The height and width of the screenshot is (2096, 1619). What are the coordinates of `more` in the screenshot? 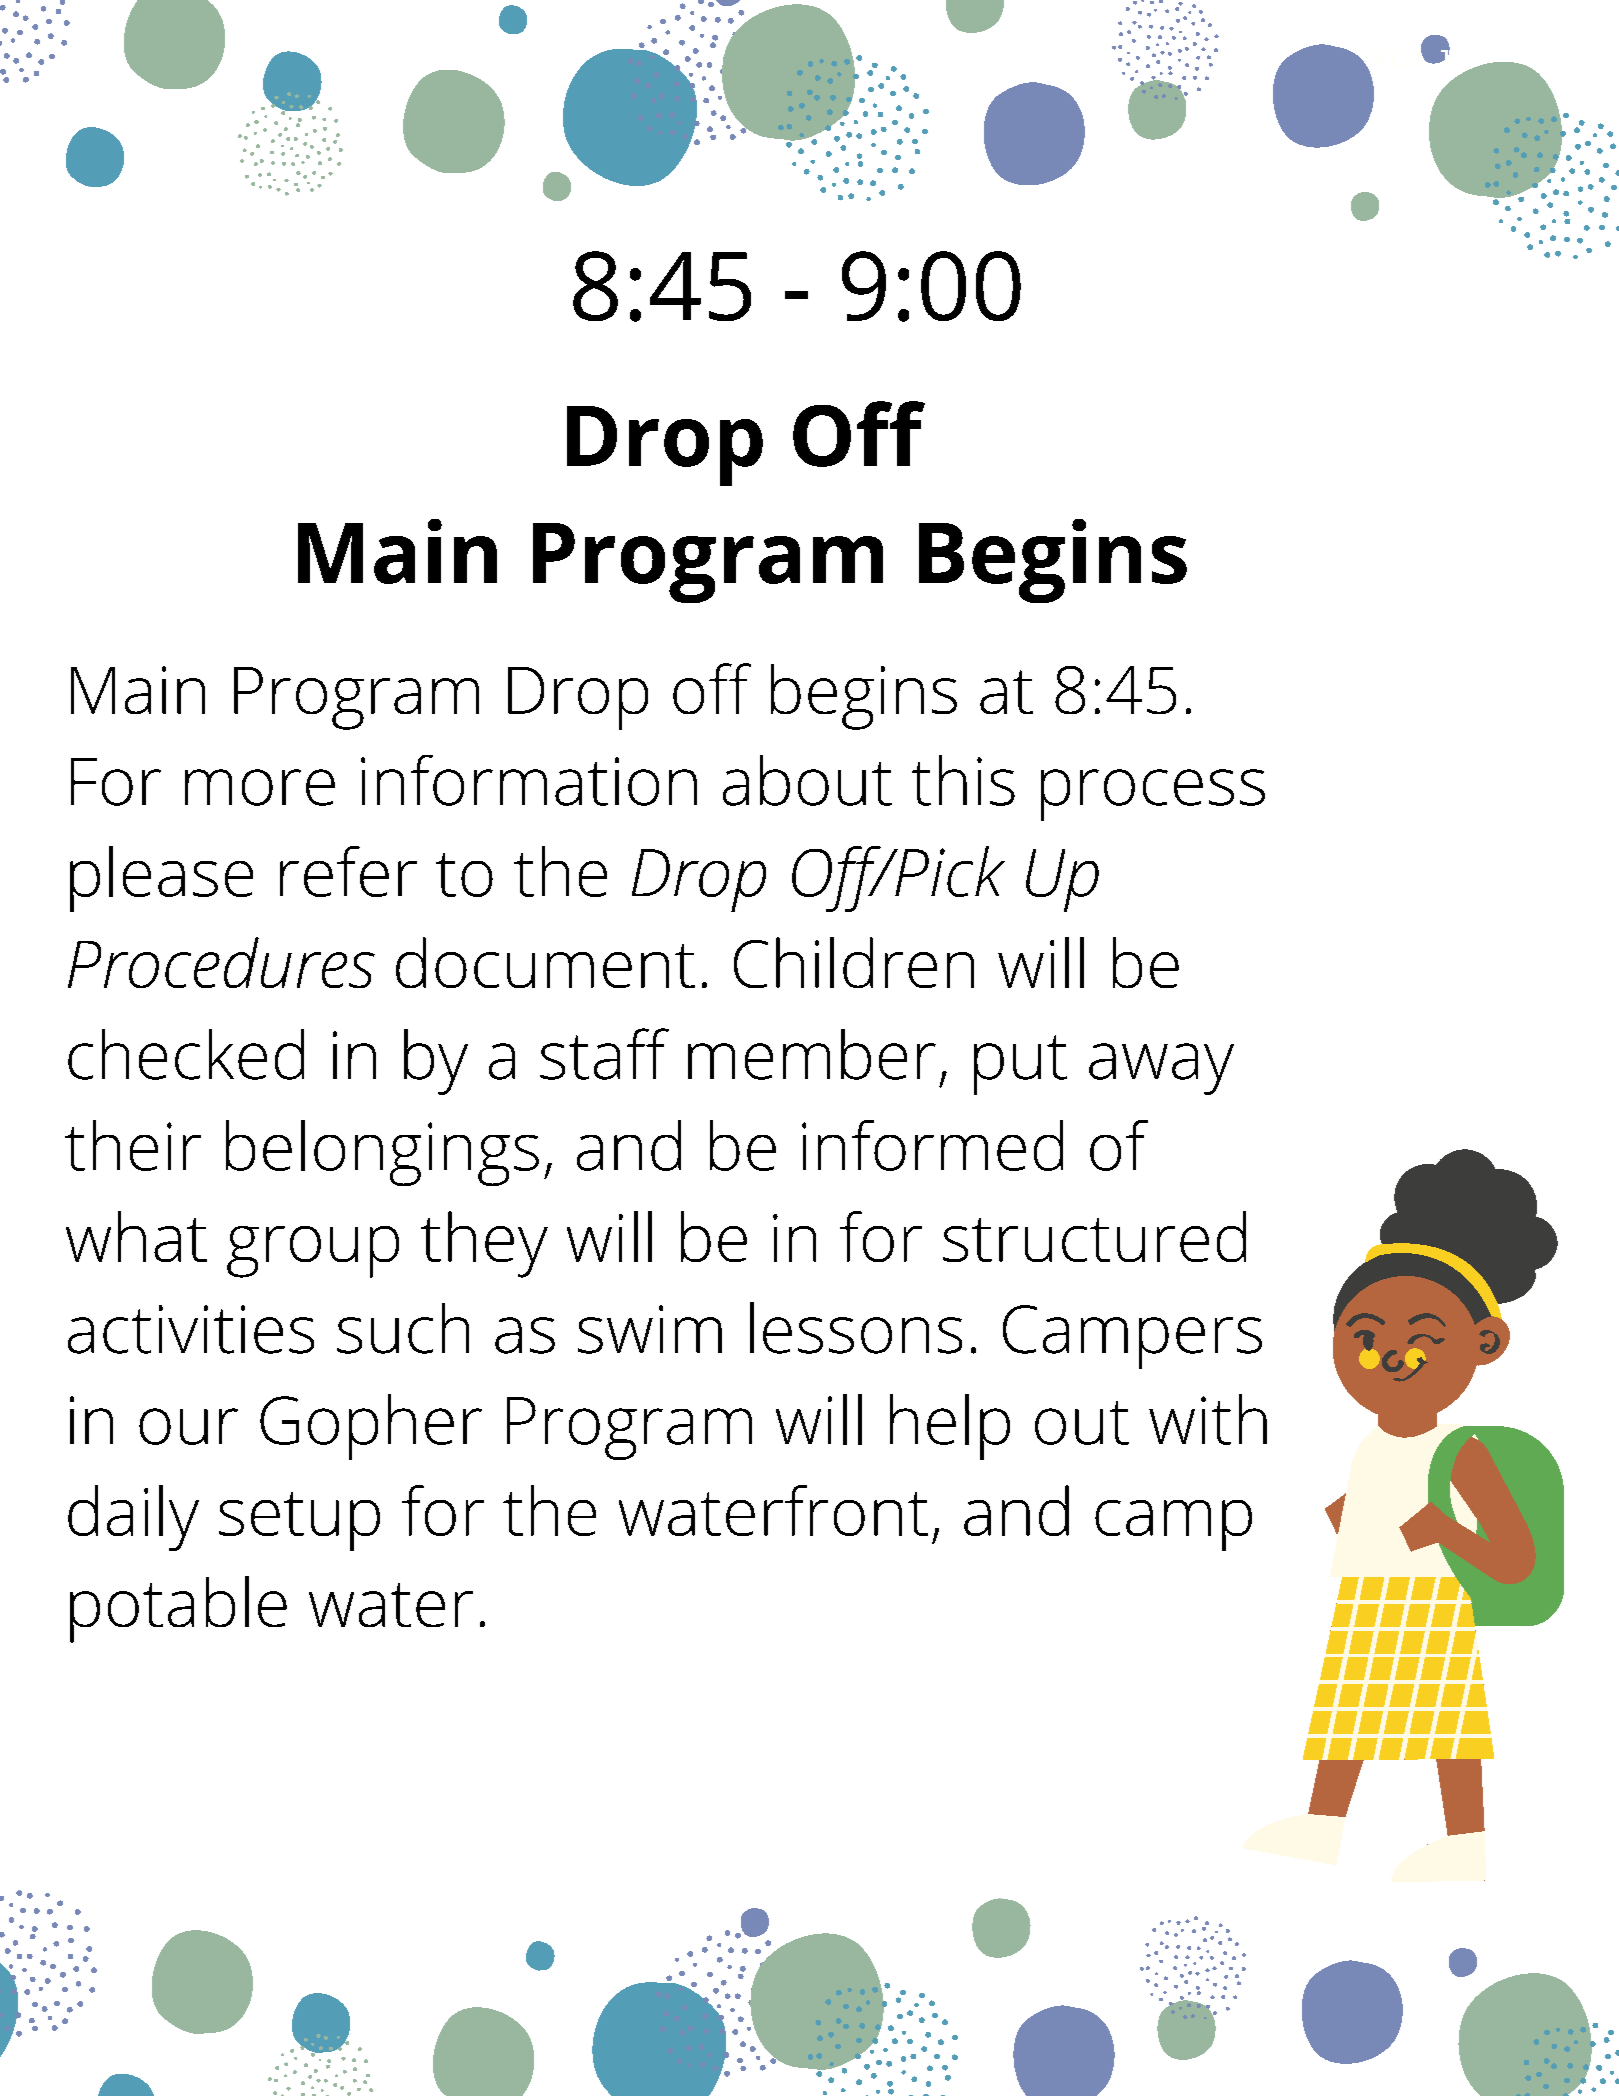 It's located at (260, 787).
